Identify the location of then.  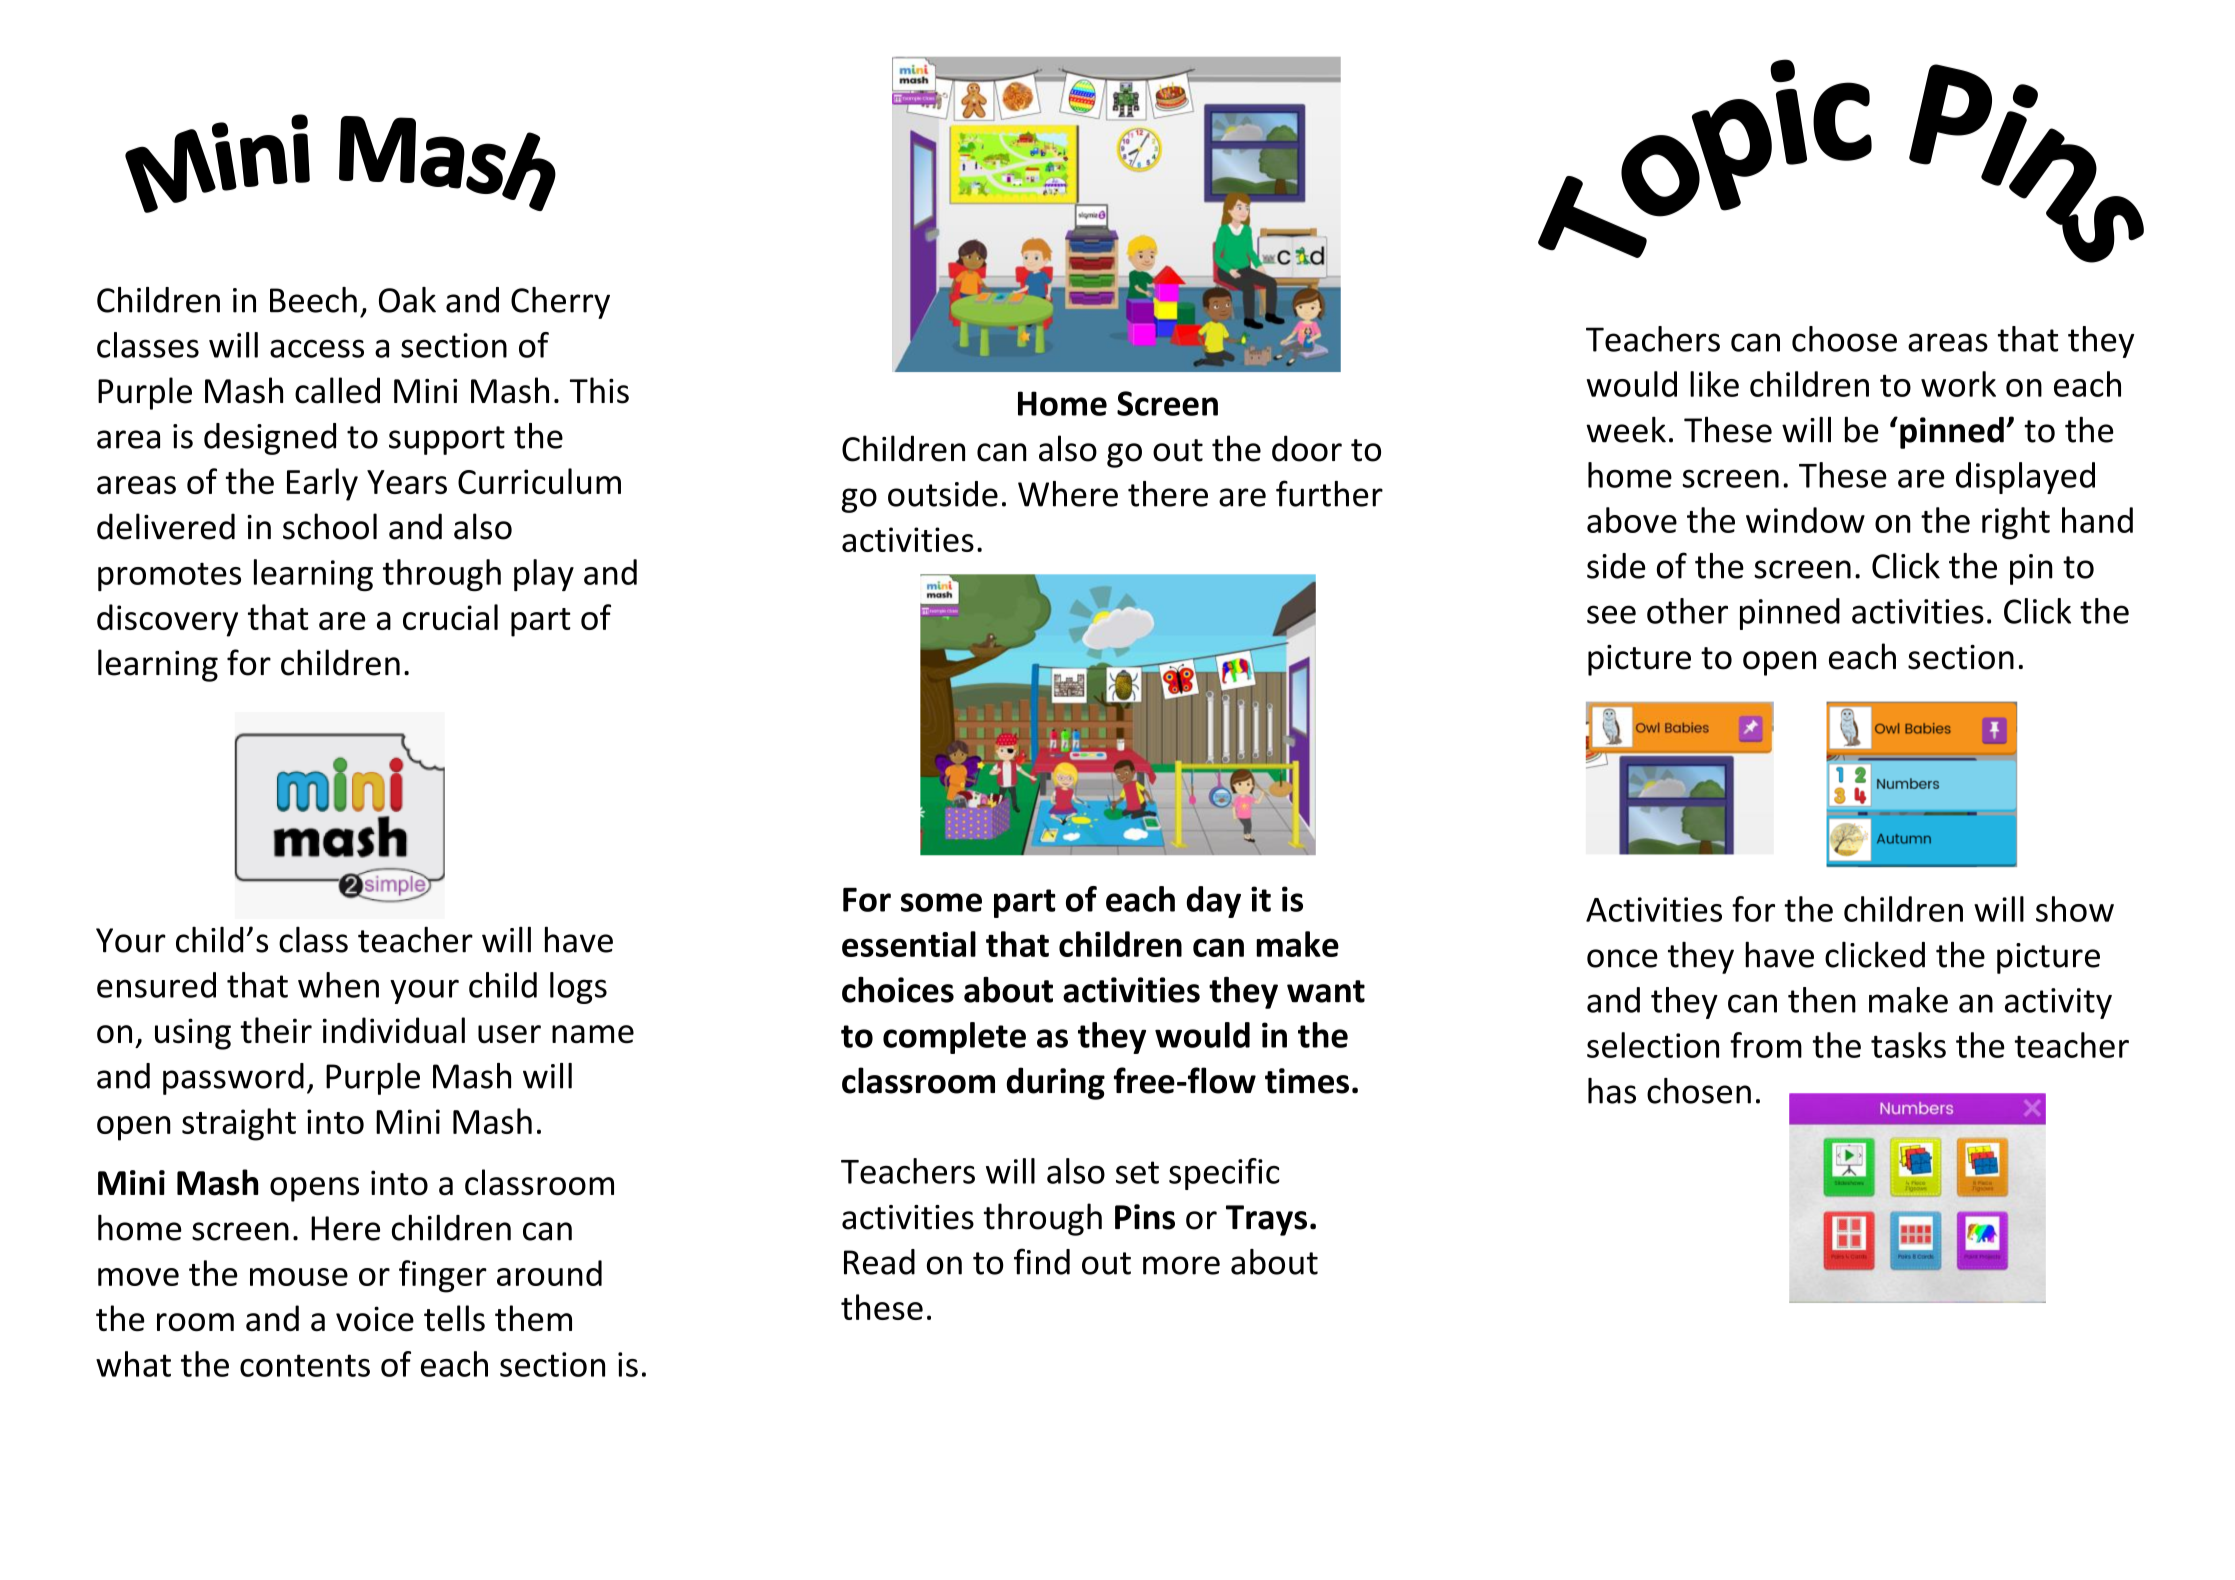
(1822, 1000).
